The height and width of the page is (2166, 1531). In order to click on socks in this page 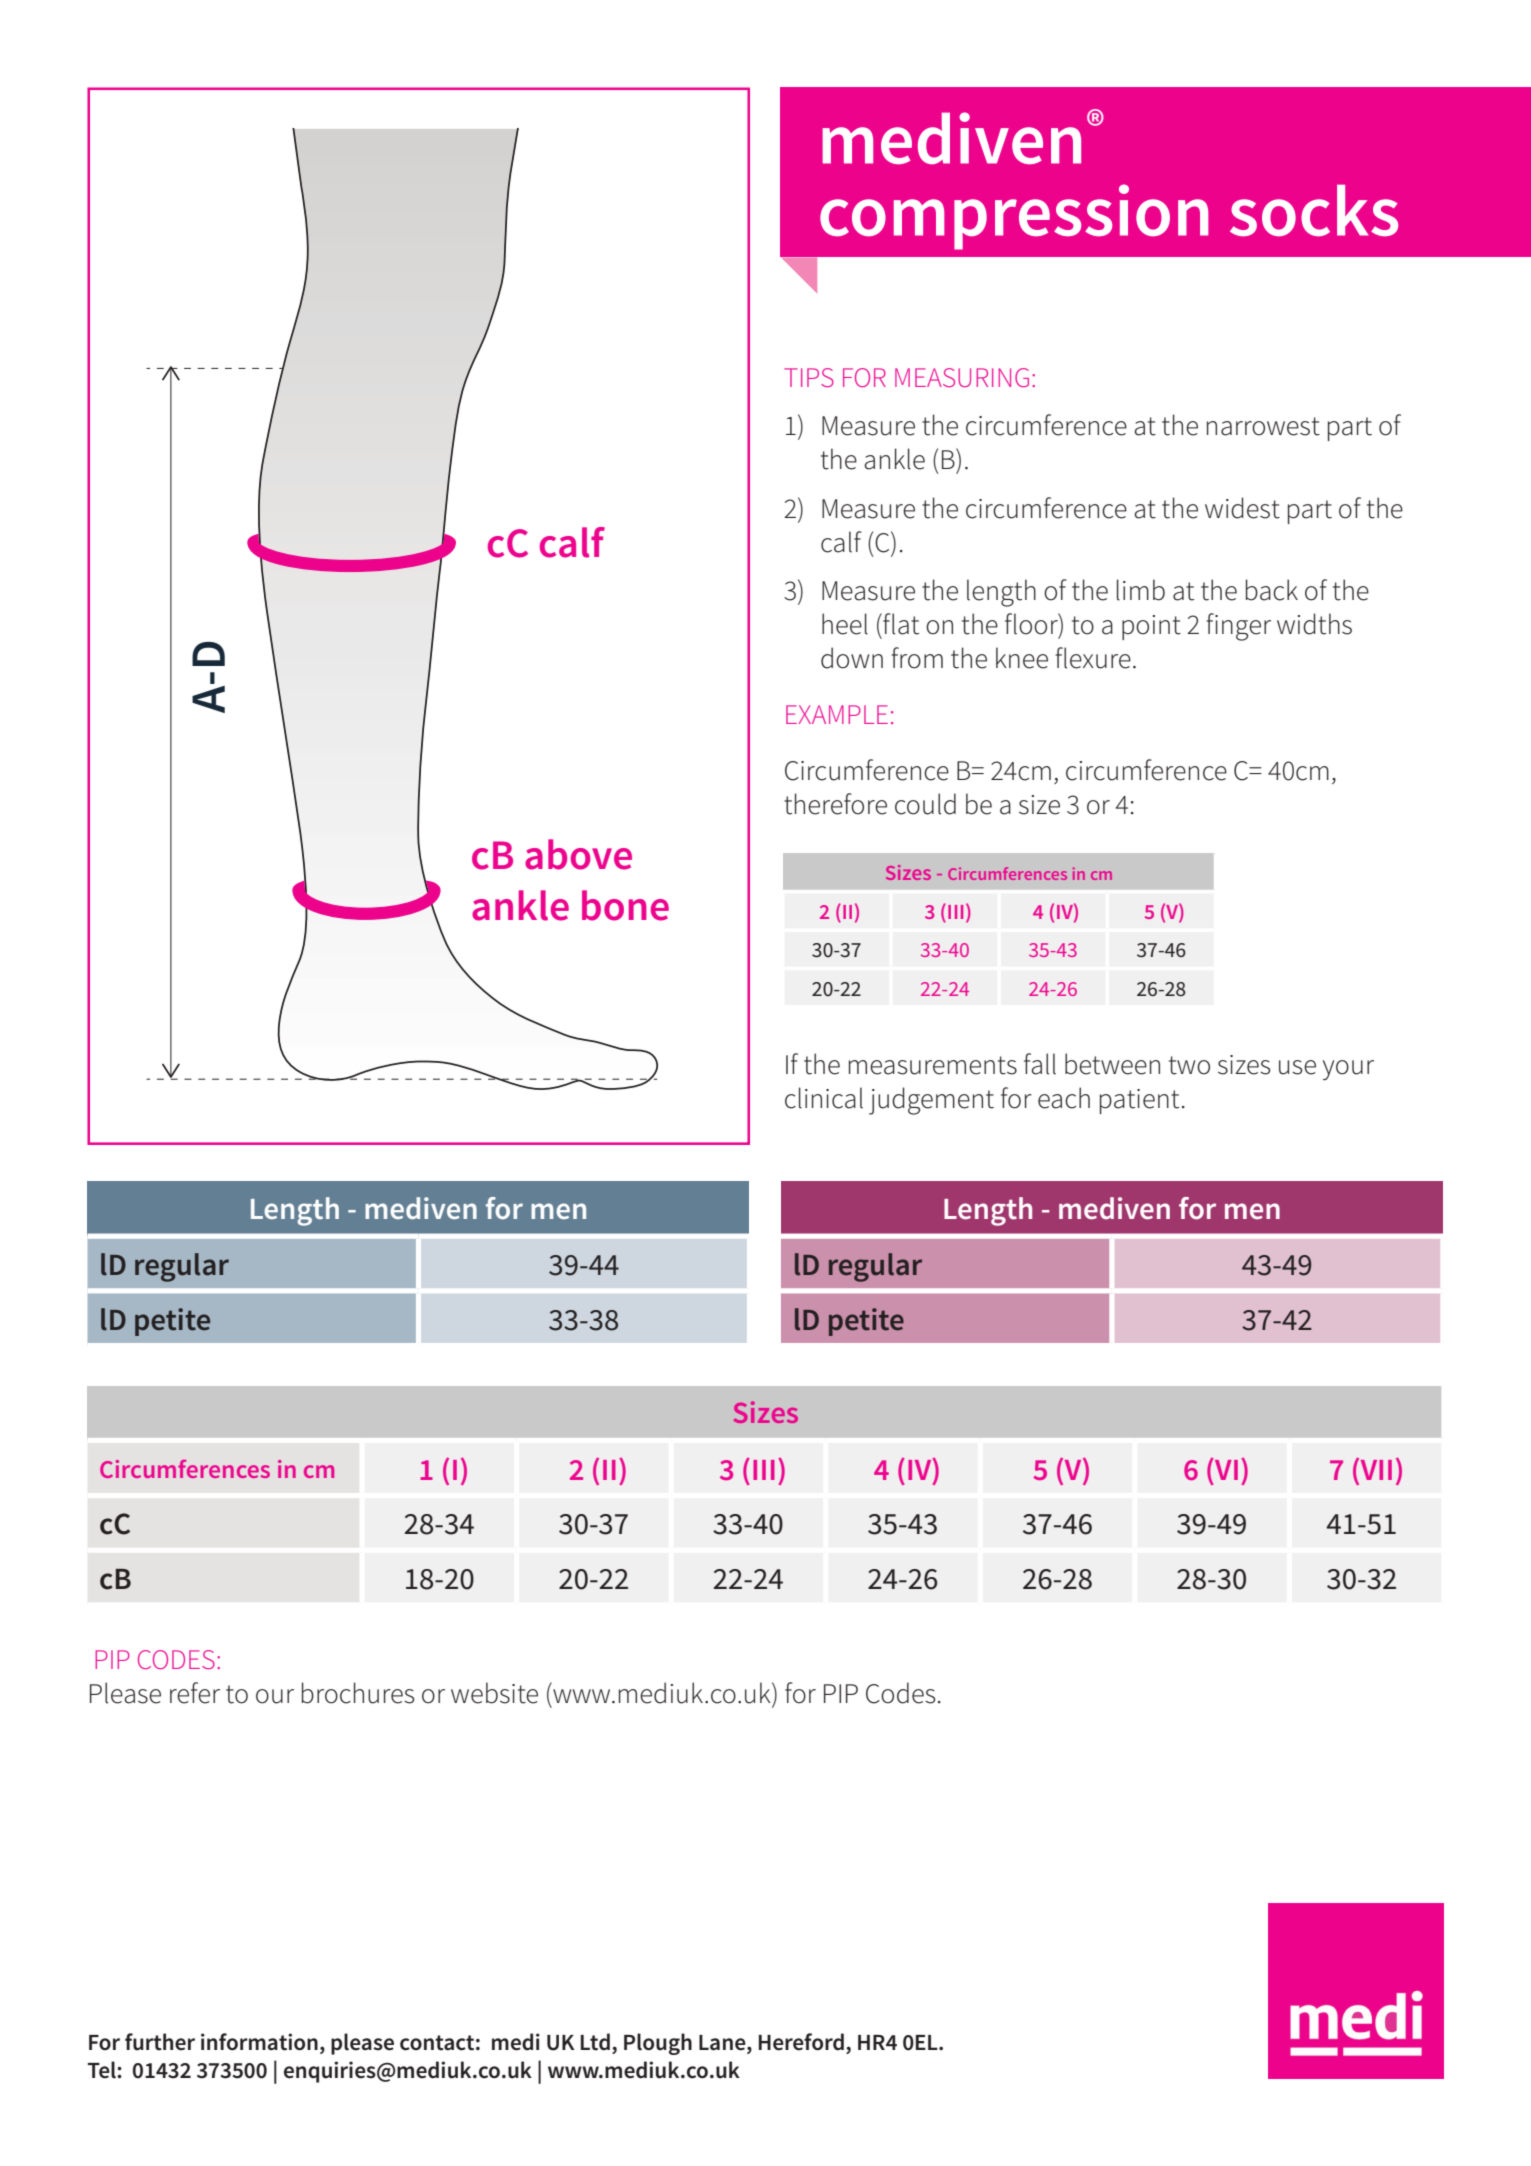, I will do `click(1314, 210)`.
